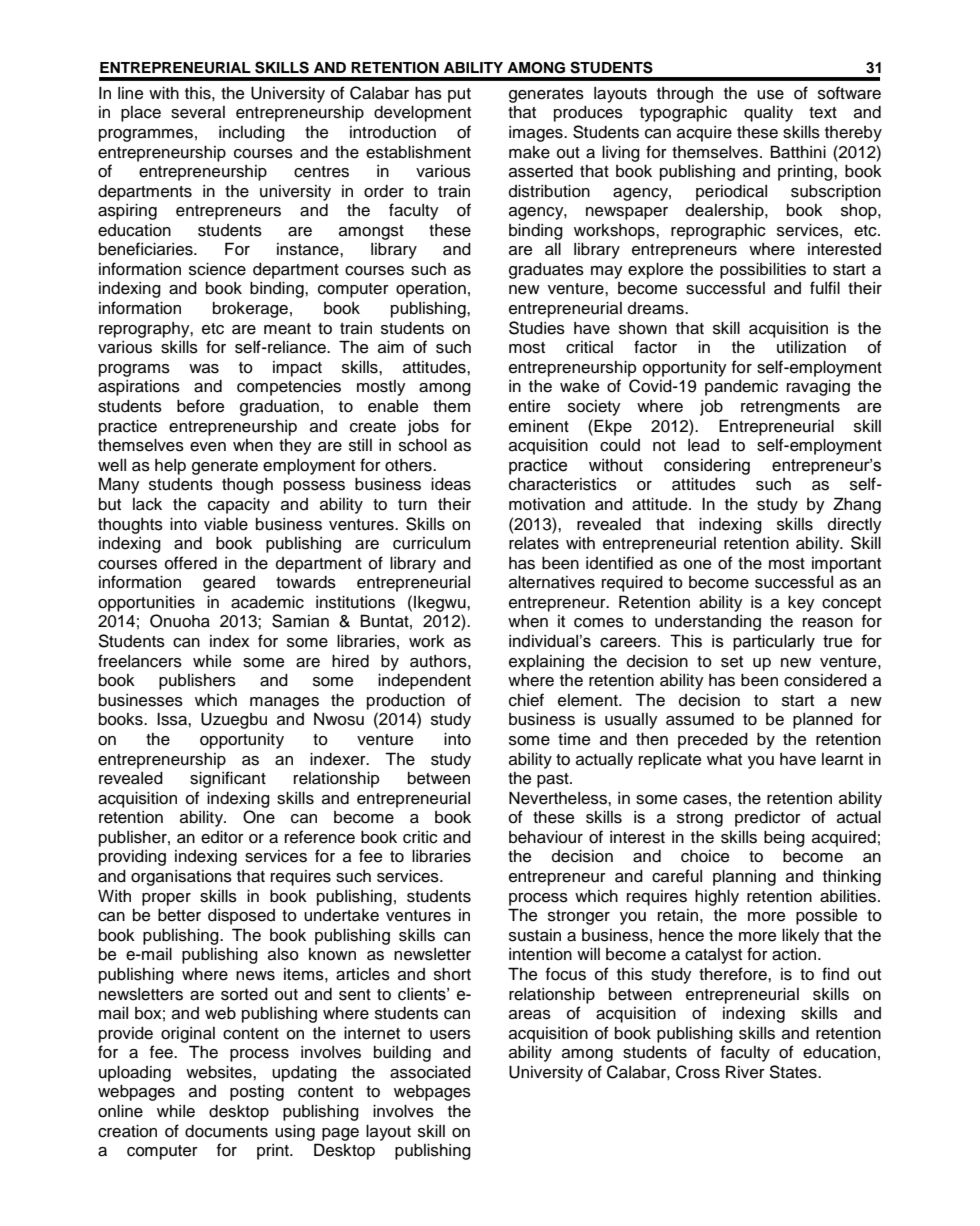 Image resolution: width=980 pixels, height=1226 pixels. What do you see at coordinates (222, 837) in the screenshot?
I see `editor` at bounding box center [222, 837].
